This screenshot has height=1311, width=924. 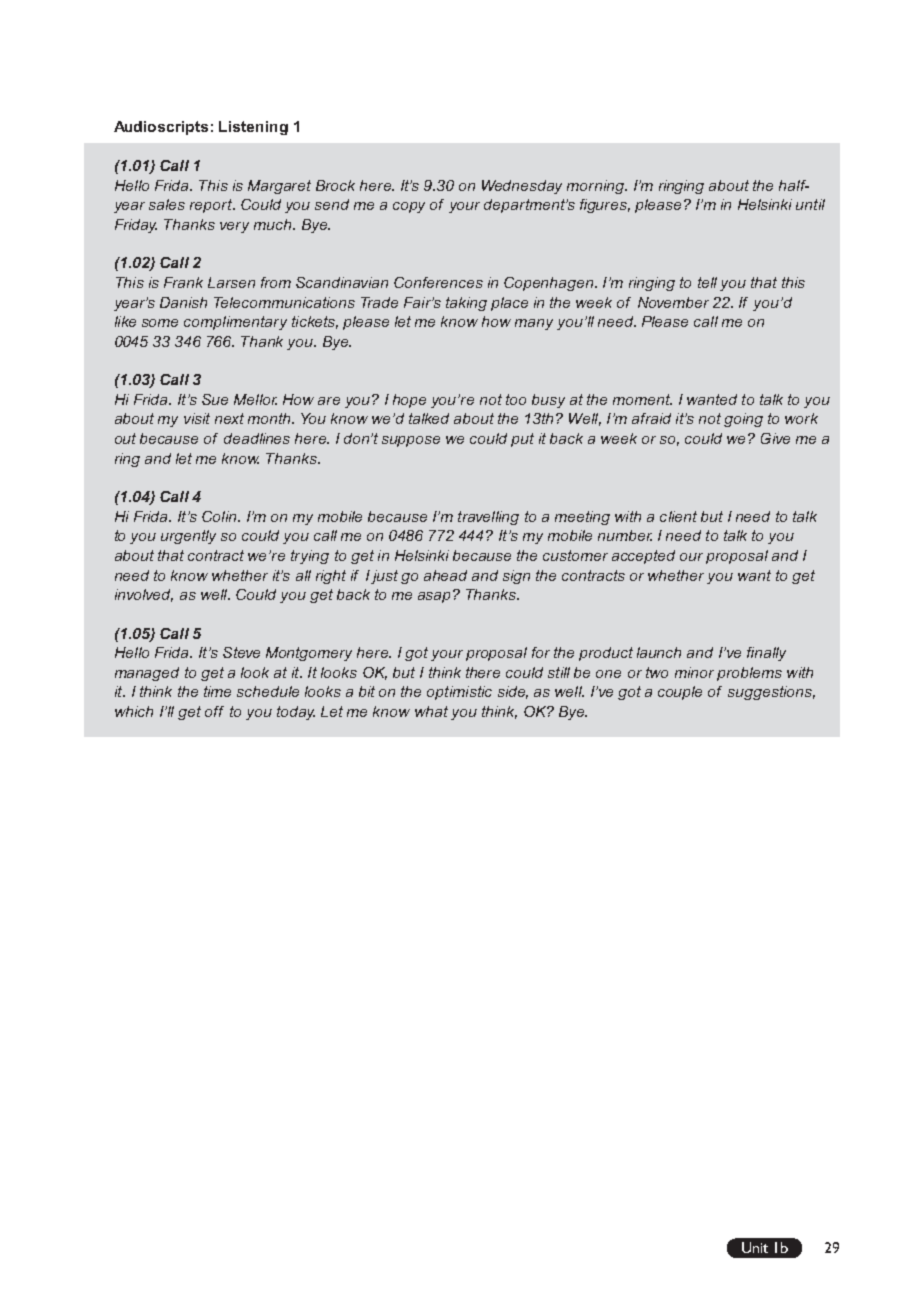 What do you see at coordinates (755, 1247) in the screenshot?
I see `Unit` at bounding box center [755, 1247].
